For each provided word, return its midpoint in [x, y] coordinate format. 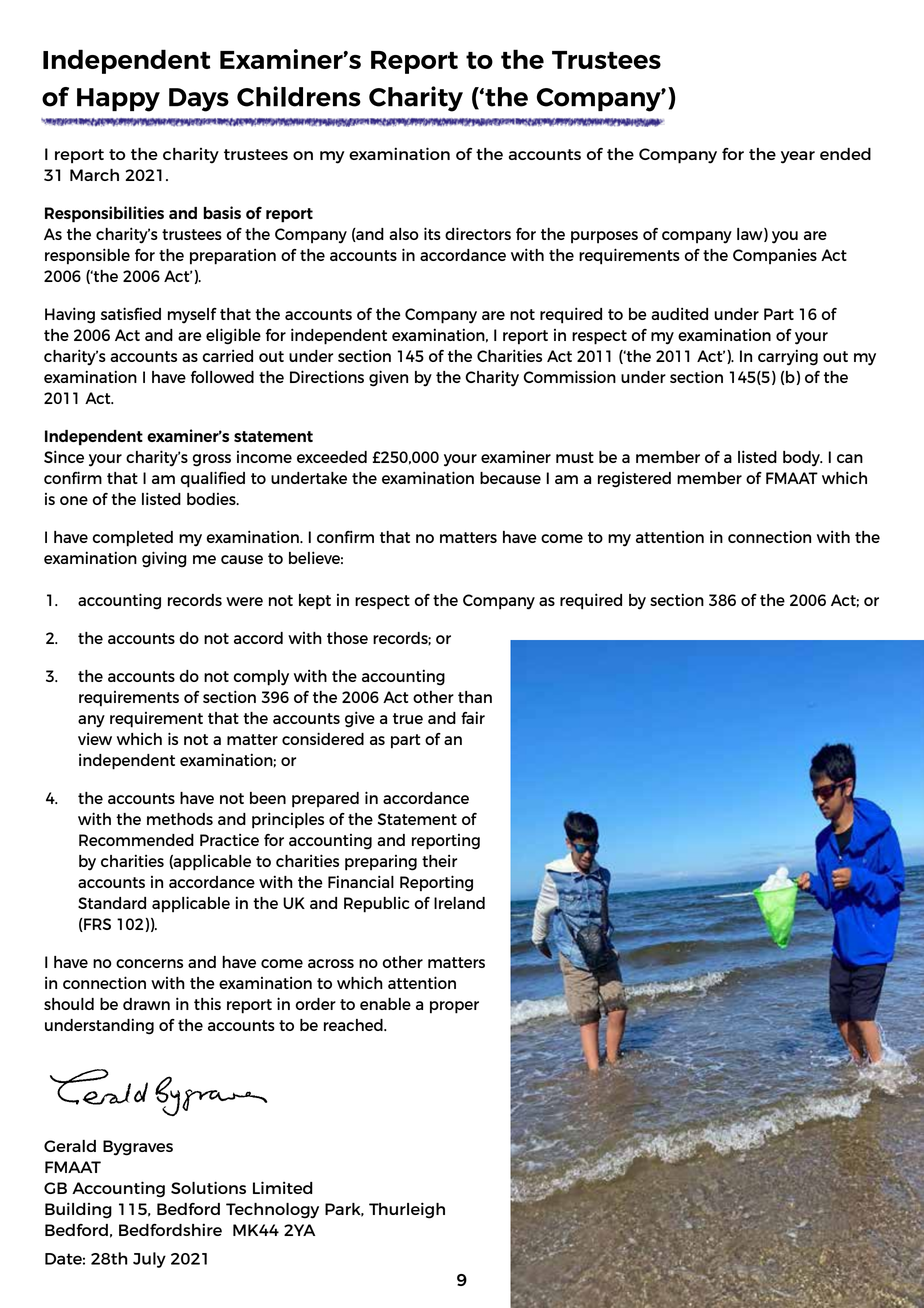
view [95, 738]
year [798, 157]
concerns [149, 963]
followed [222, 377]
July [149, 1260]
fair [473, 717]
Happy [118, 100]
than [475, 697]
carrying [788, 357]
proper [454, 1007]
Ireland [459, 903]
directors [478, 233]
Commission [569, 376]
